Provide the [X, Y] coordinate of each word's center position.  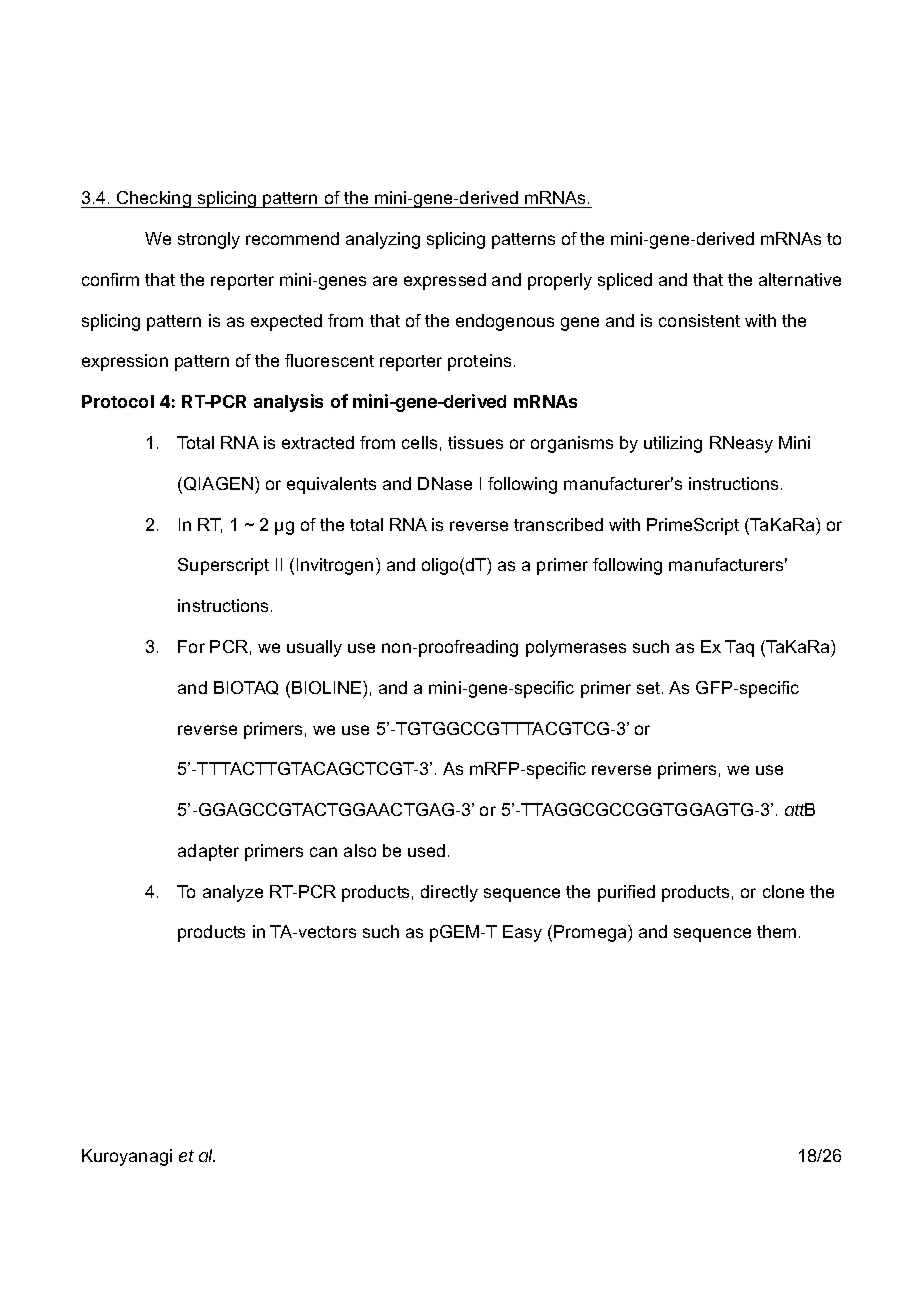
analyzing [383, 240]
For [191, 646]
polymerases [576, 648]
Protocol [118, 401]
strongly [209, 240]
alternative [800, 279]
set [650, 688]
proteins [479, 362]
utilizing [673, 444]
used [426, 850]
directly [449, 893]
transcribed [558, 524]
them [776, 931]
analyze [233, 893]
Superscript [223, 566]
